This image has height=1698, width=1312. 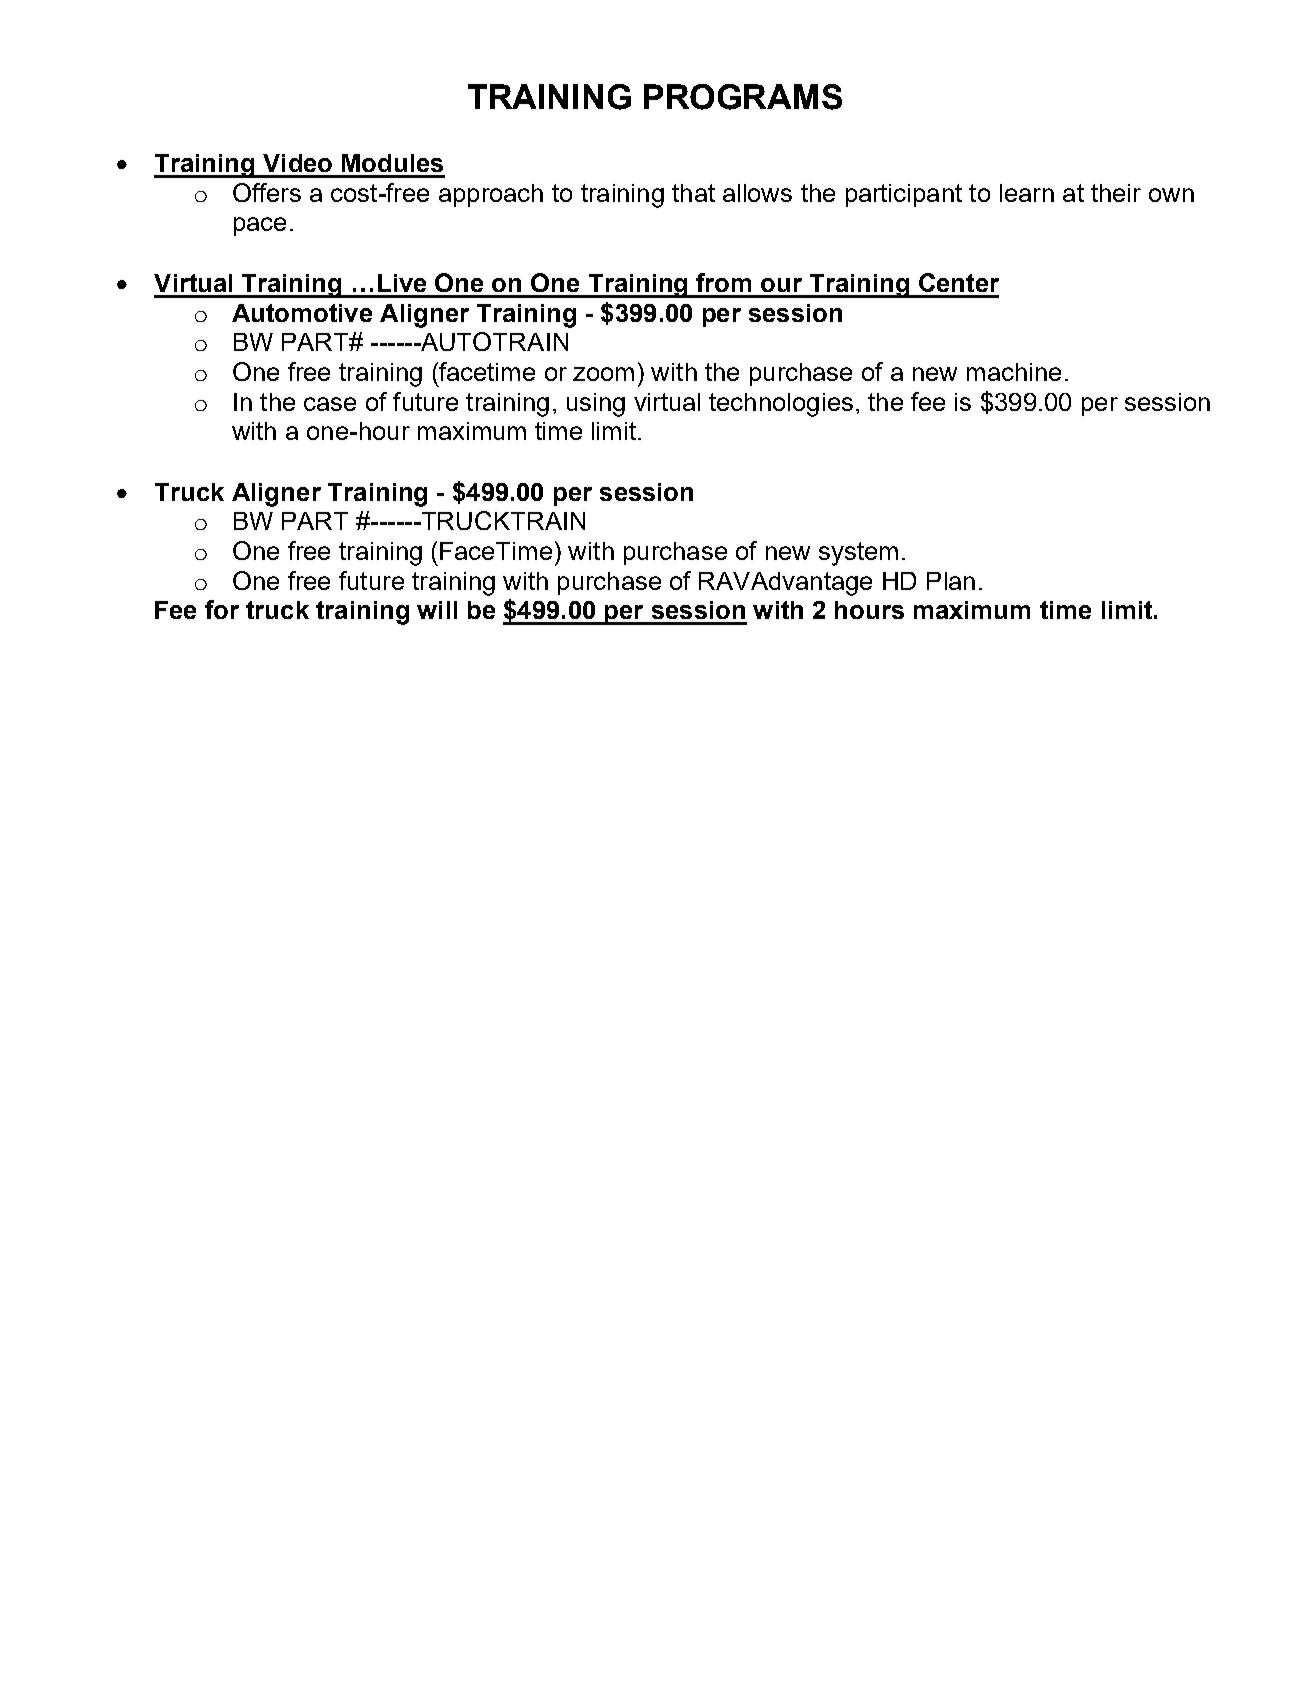 I want to click on machine, so click(x=1014, y=372).
